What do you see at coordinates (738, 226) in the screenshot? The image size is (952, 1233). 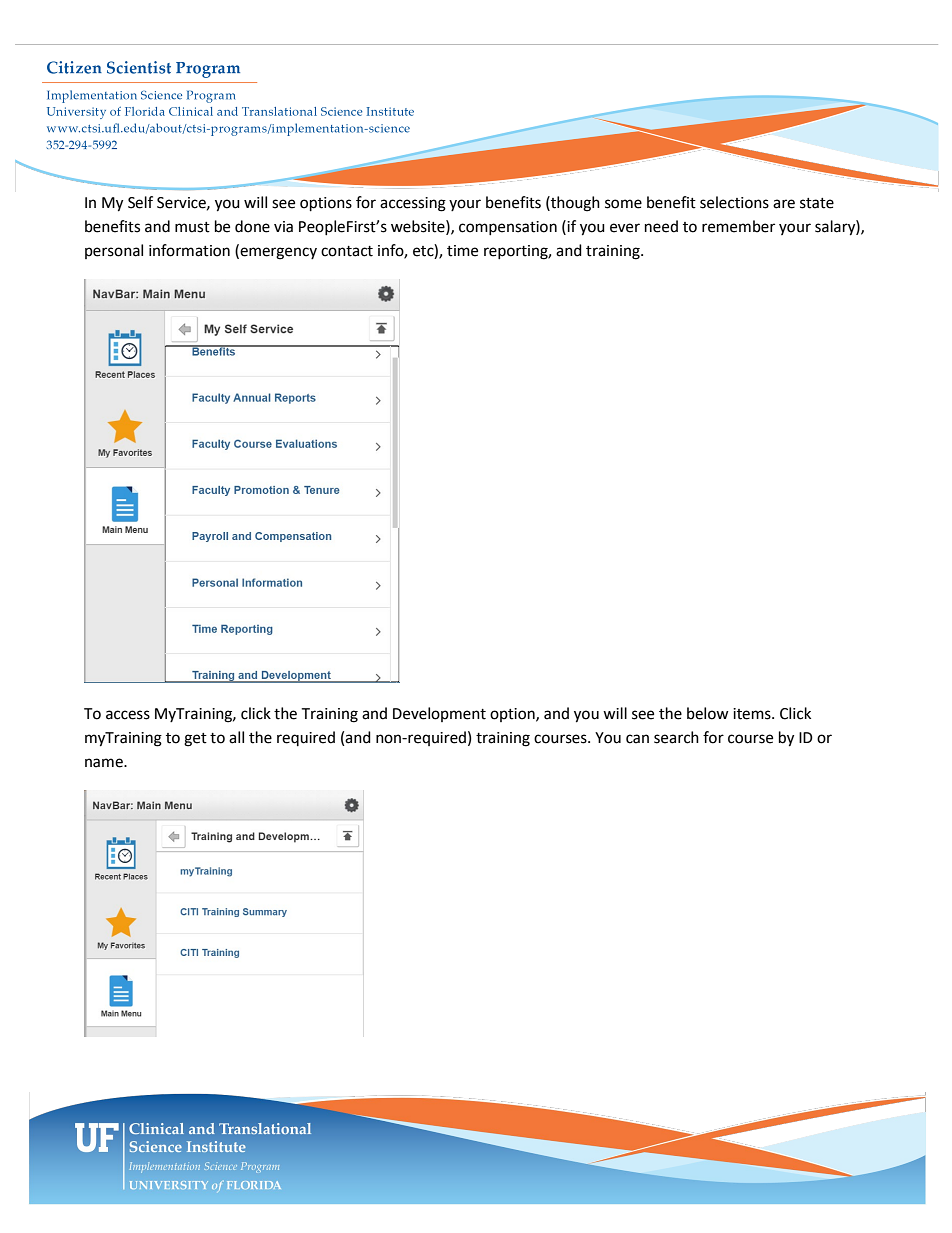 I see `remember` at bounding box center [738, 226].
